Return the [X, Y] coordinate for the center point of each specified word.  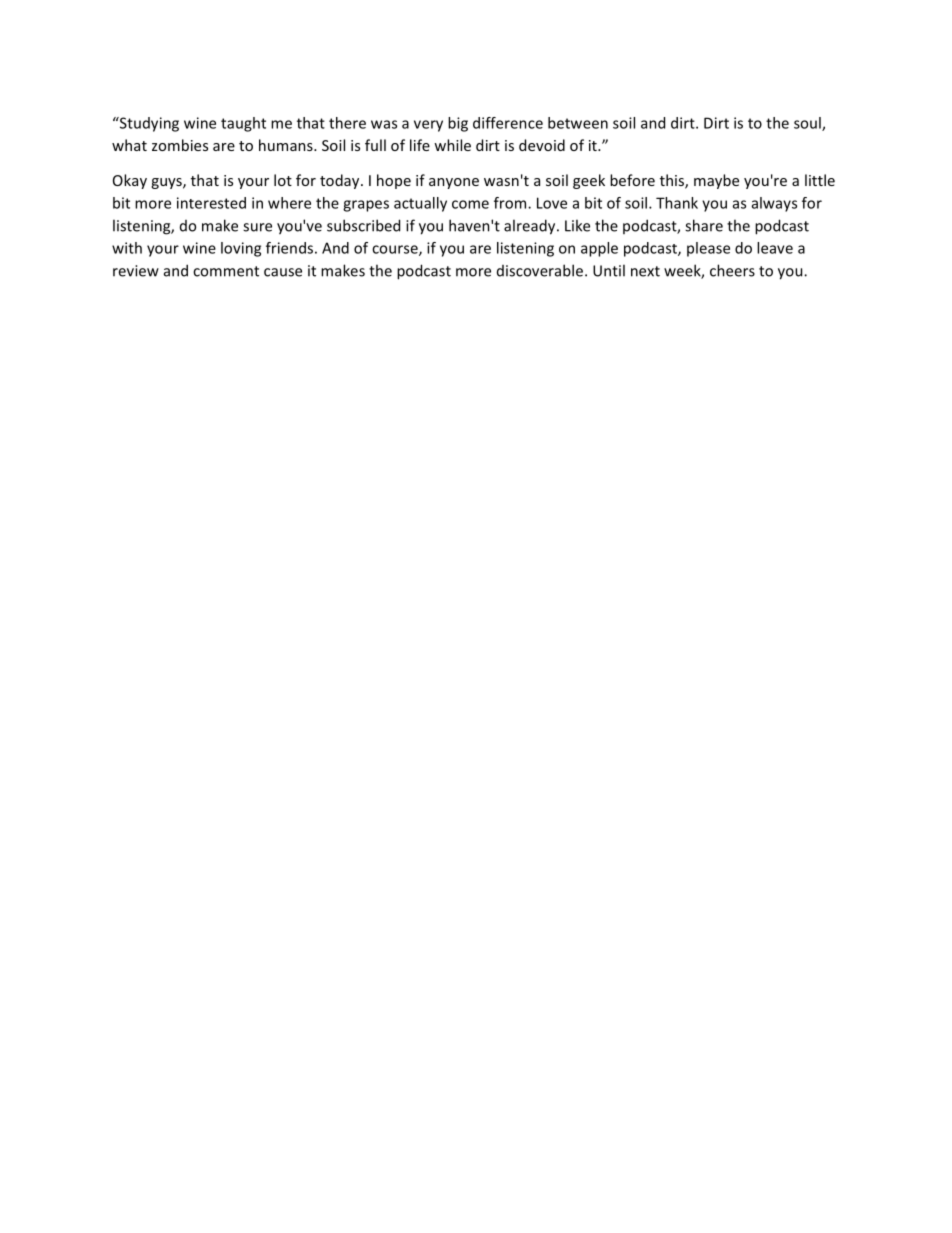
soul [808, 124]
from [511, 203]
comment [226, 271]
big [458, 124]
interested [211, 203]
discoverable [540, 270]
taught [243, 124]
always [774, 204]
